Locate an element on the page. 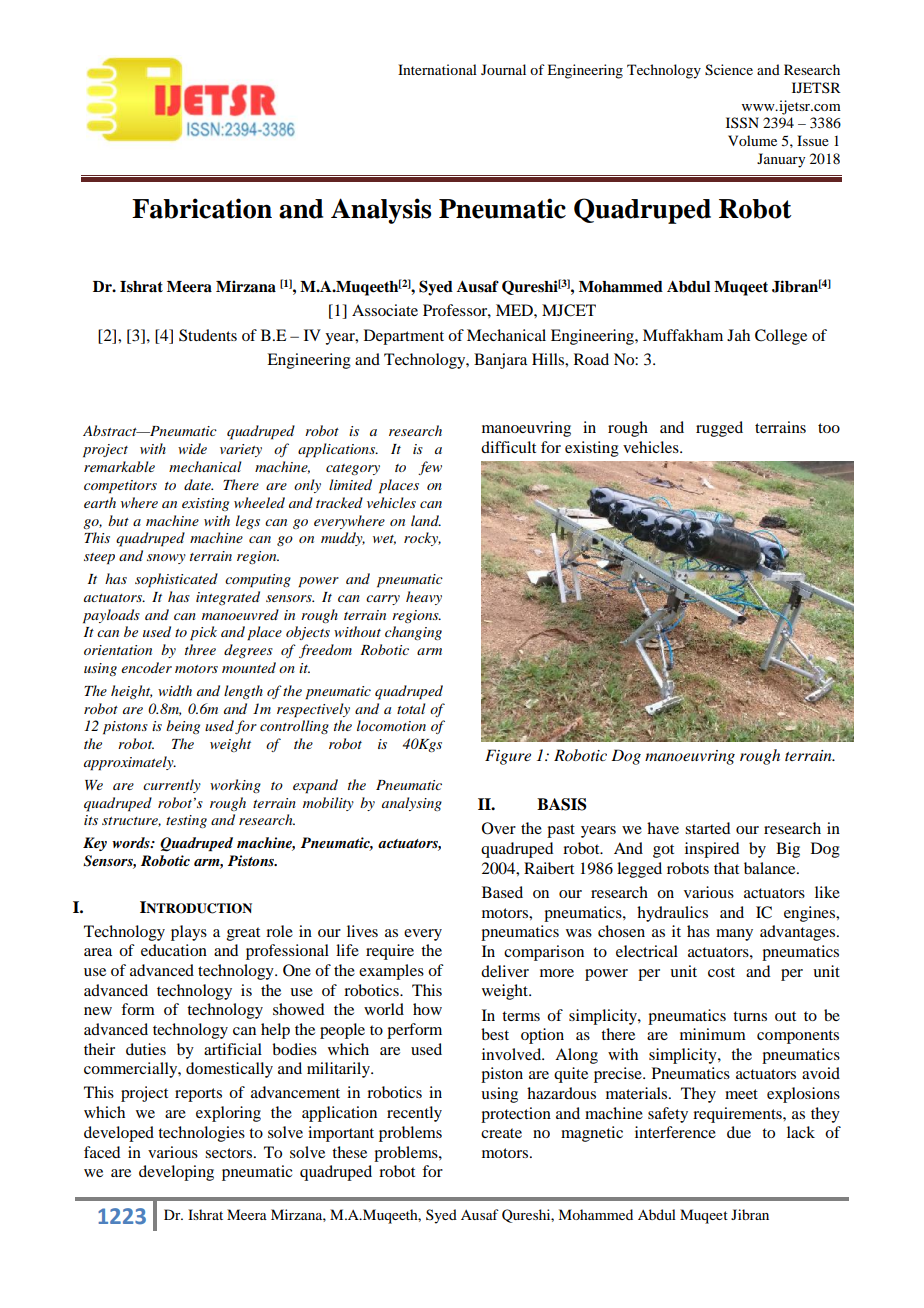 The width and height of the page is (924, 1308). ISSN is located at coordinates (742, 123).
